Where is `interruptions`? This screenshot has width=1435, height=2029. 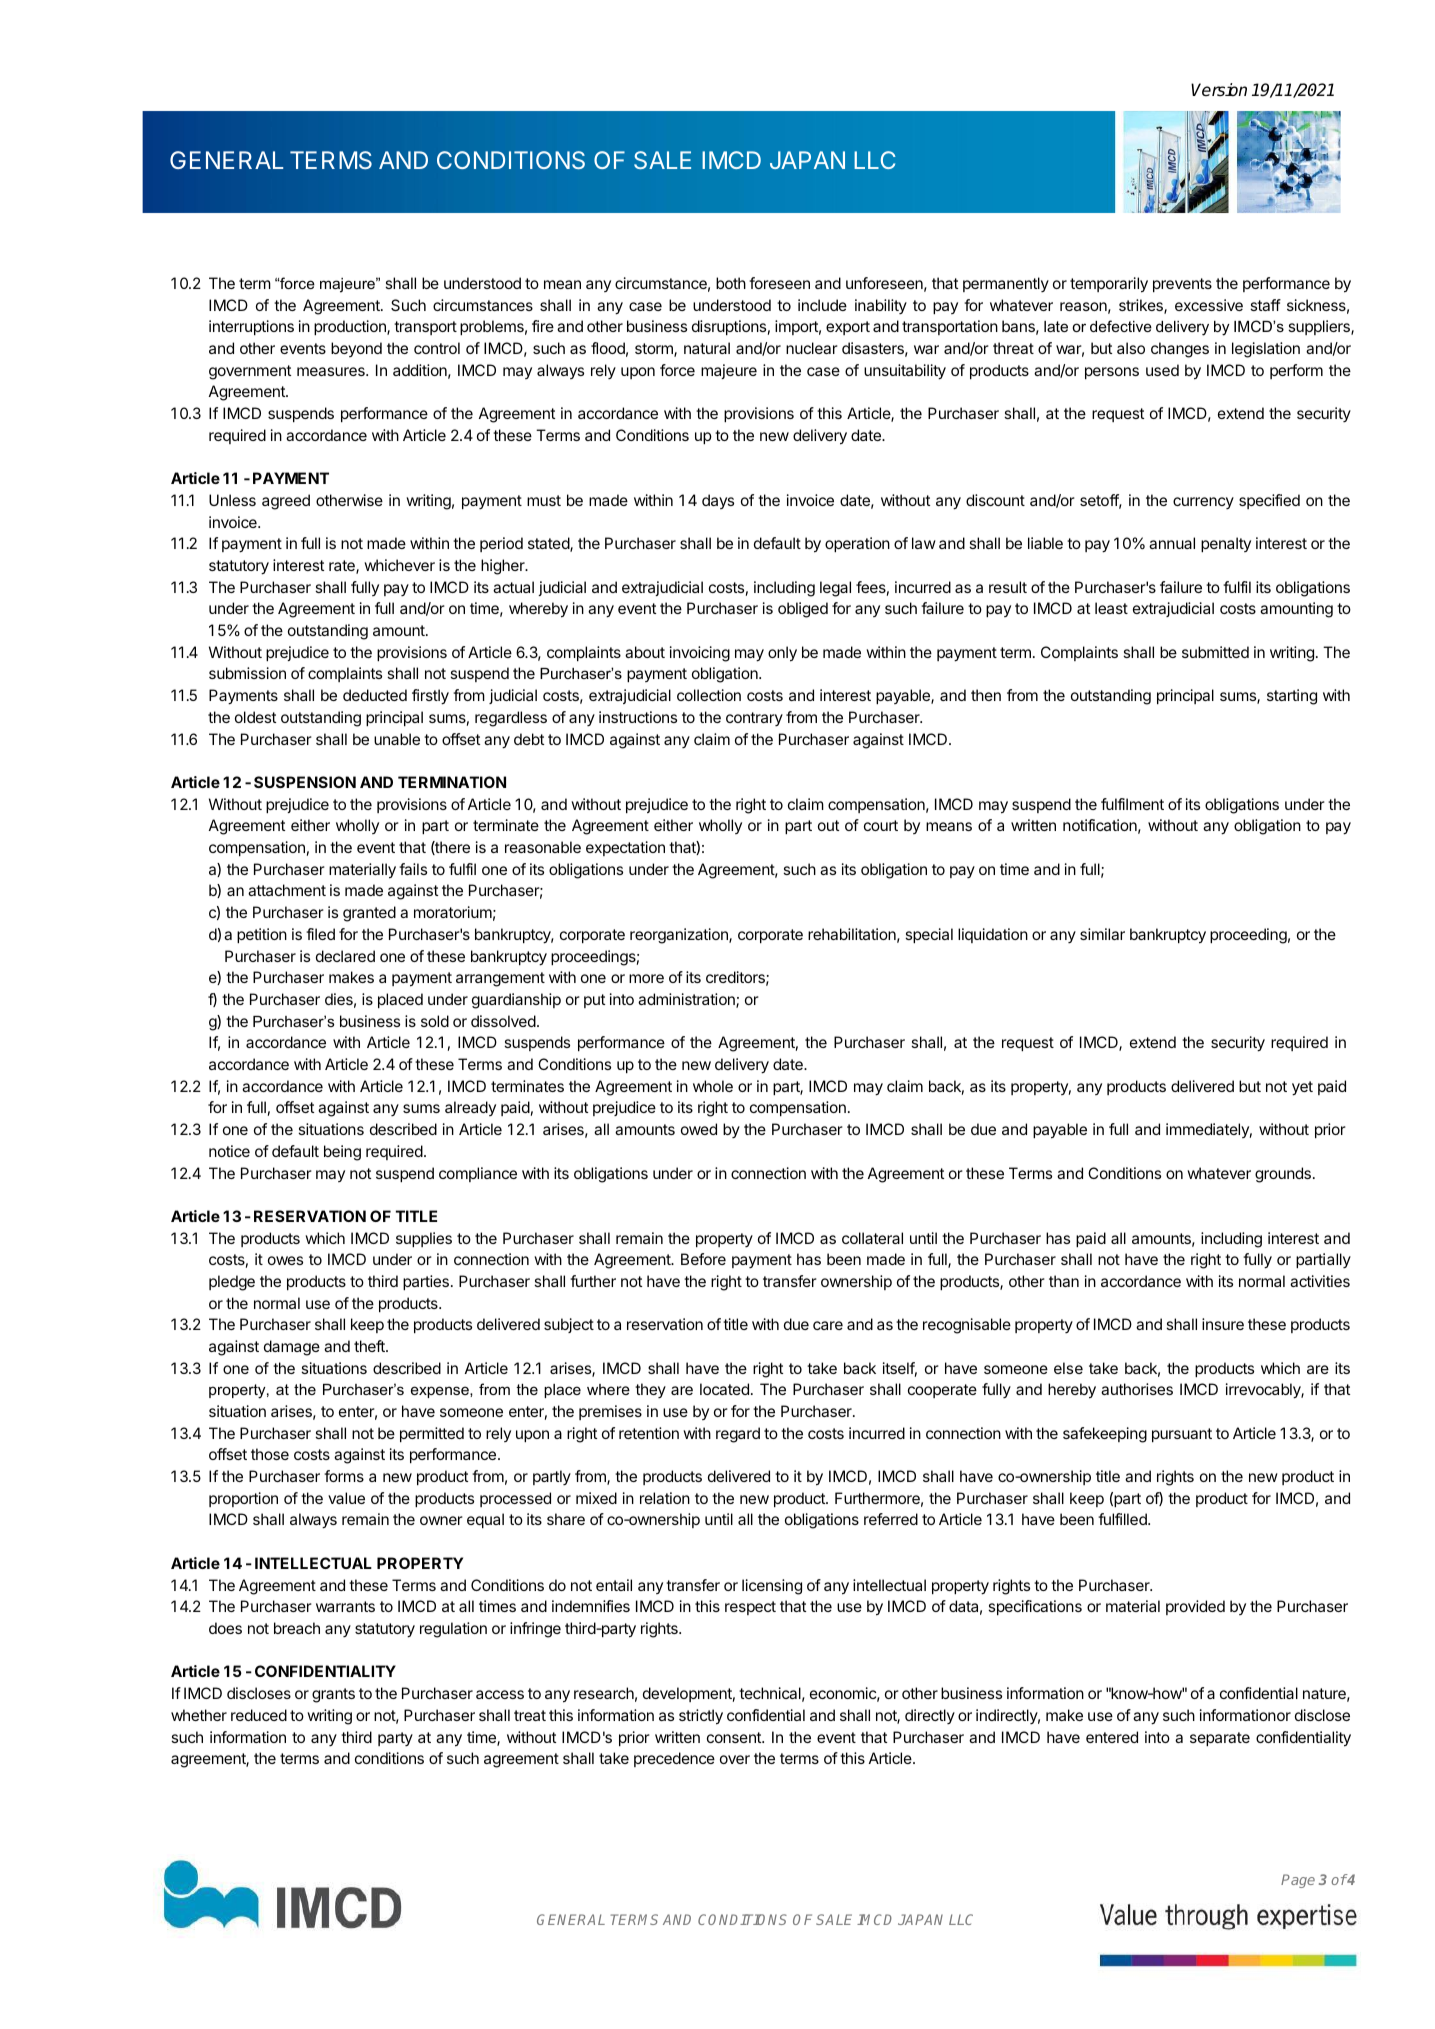
interruptions is located at coordinates (251, 327).
